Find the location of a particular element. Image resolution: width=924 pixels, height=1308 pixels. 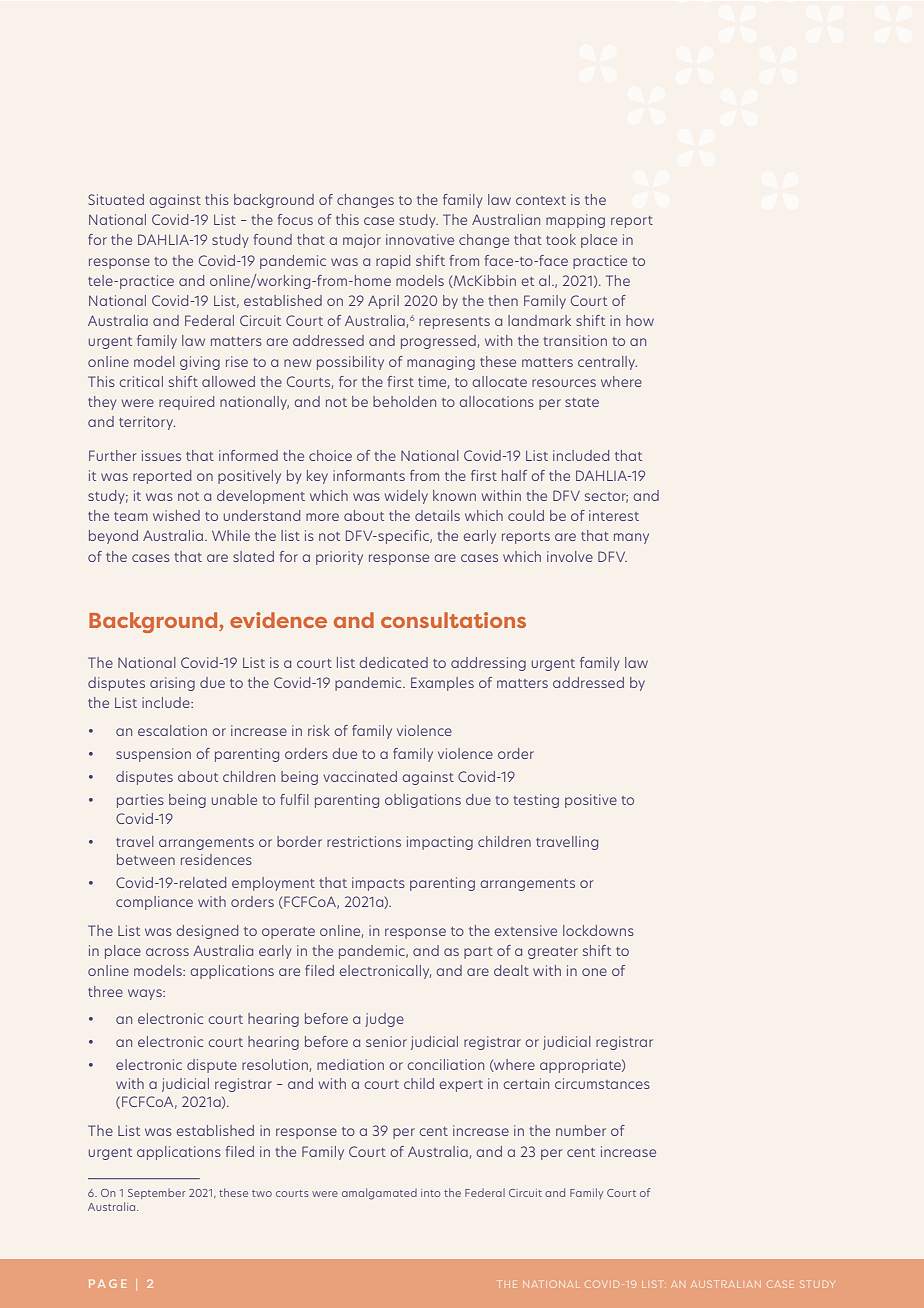

sector is located at coordinates (606, 497).
